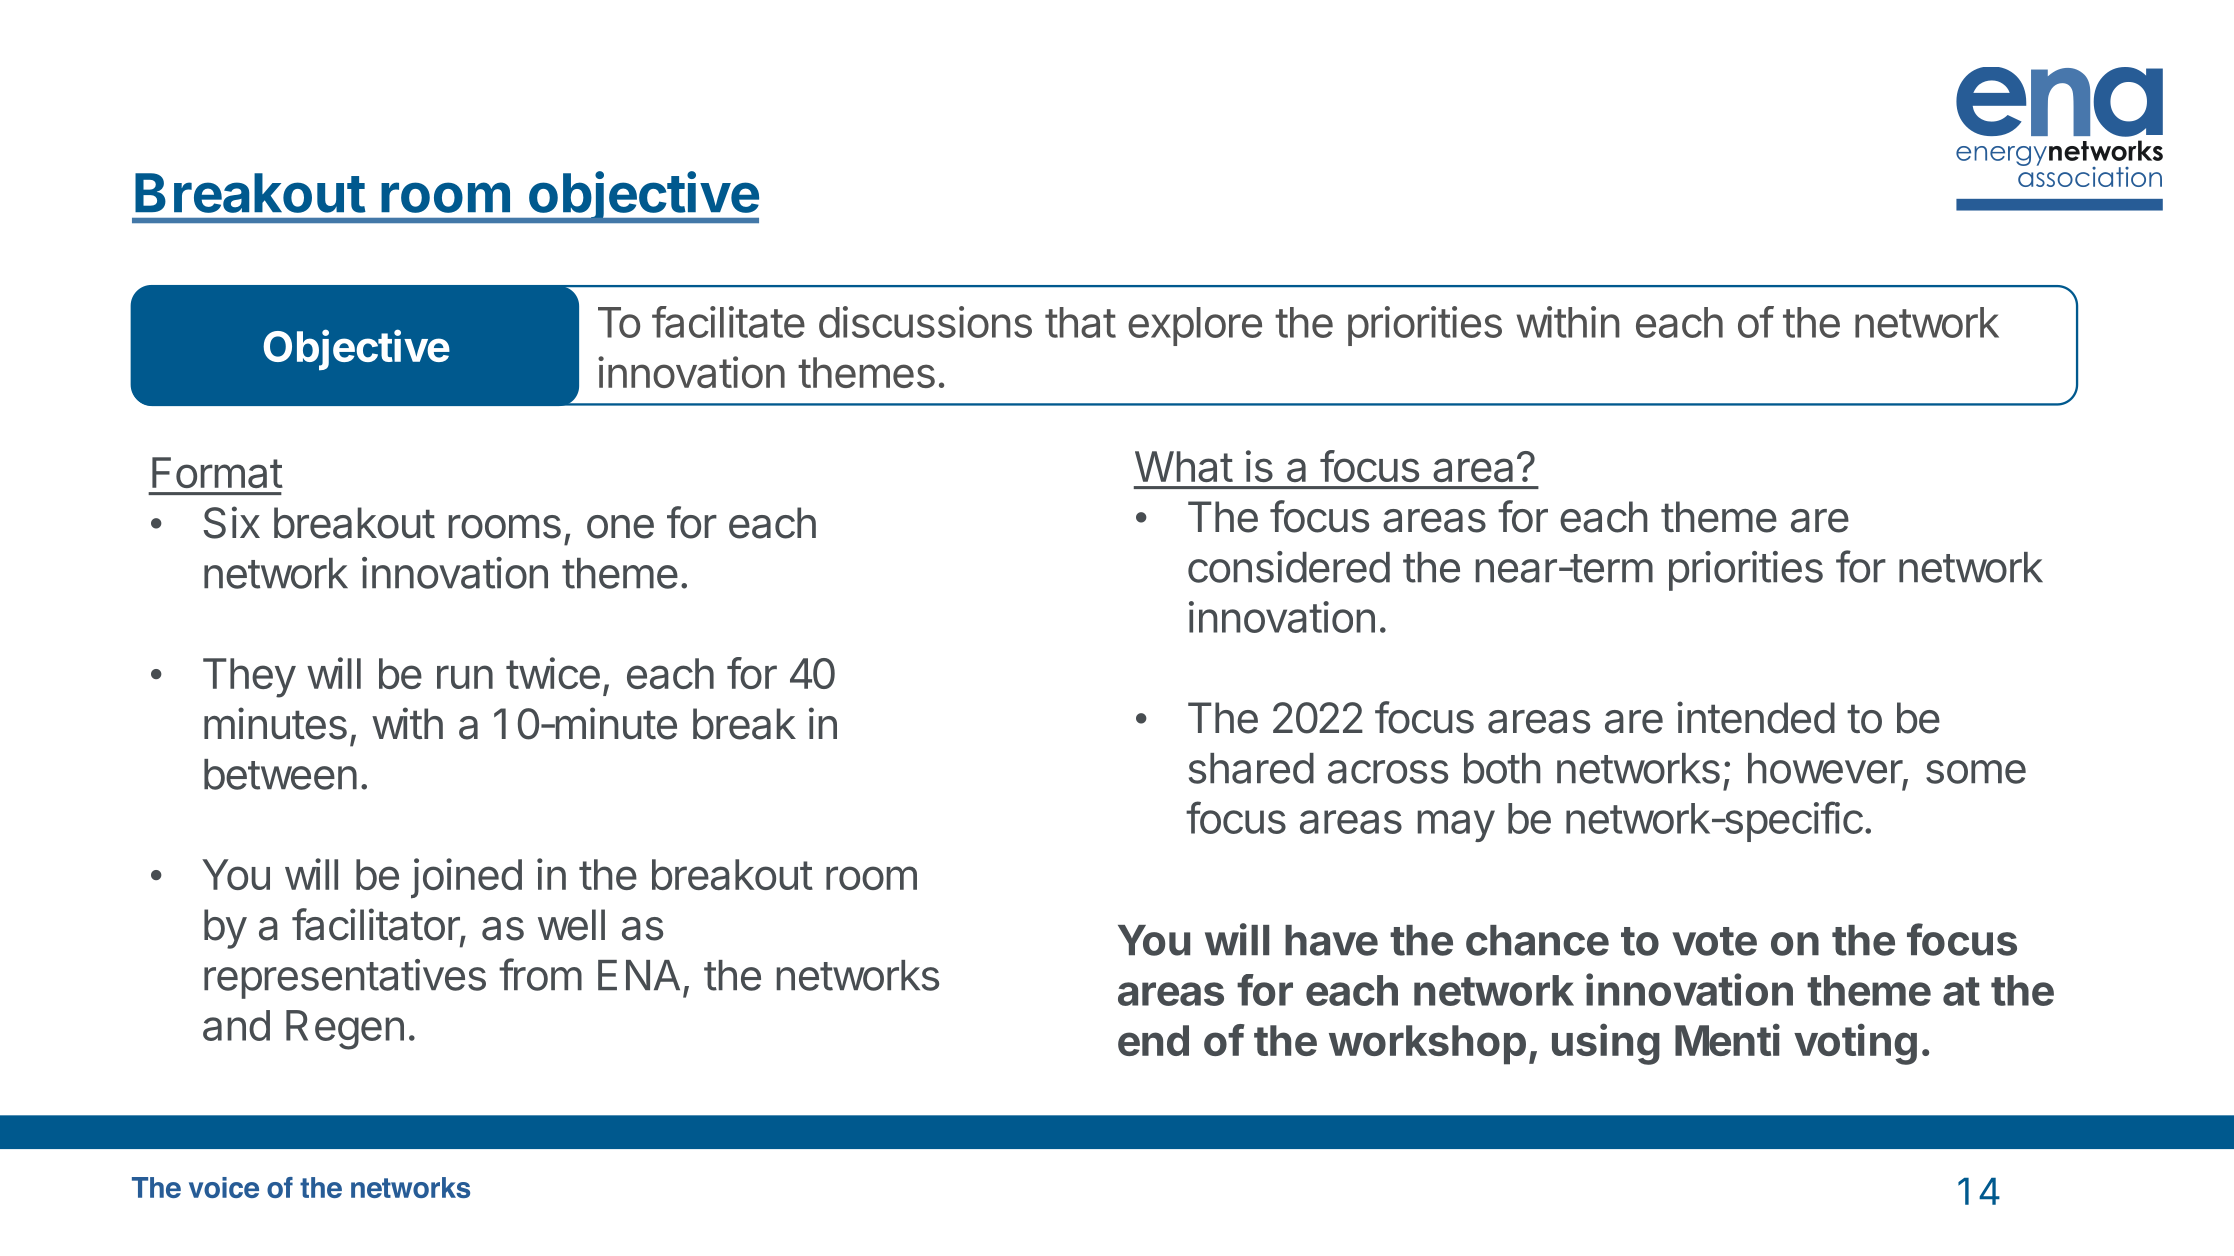 This document has width=2234, height=1256. I want to click on that, so click(1080, 322).
